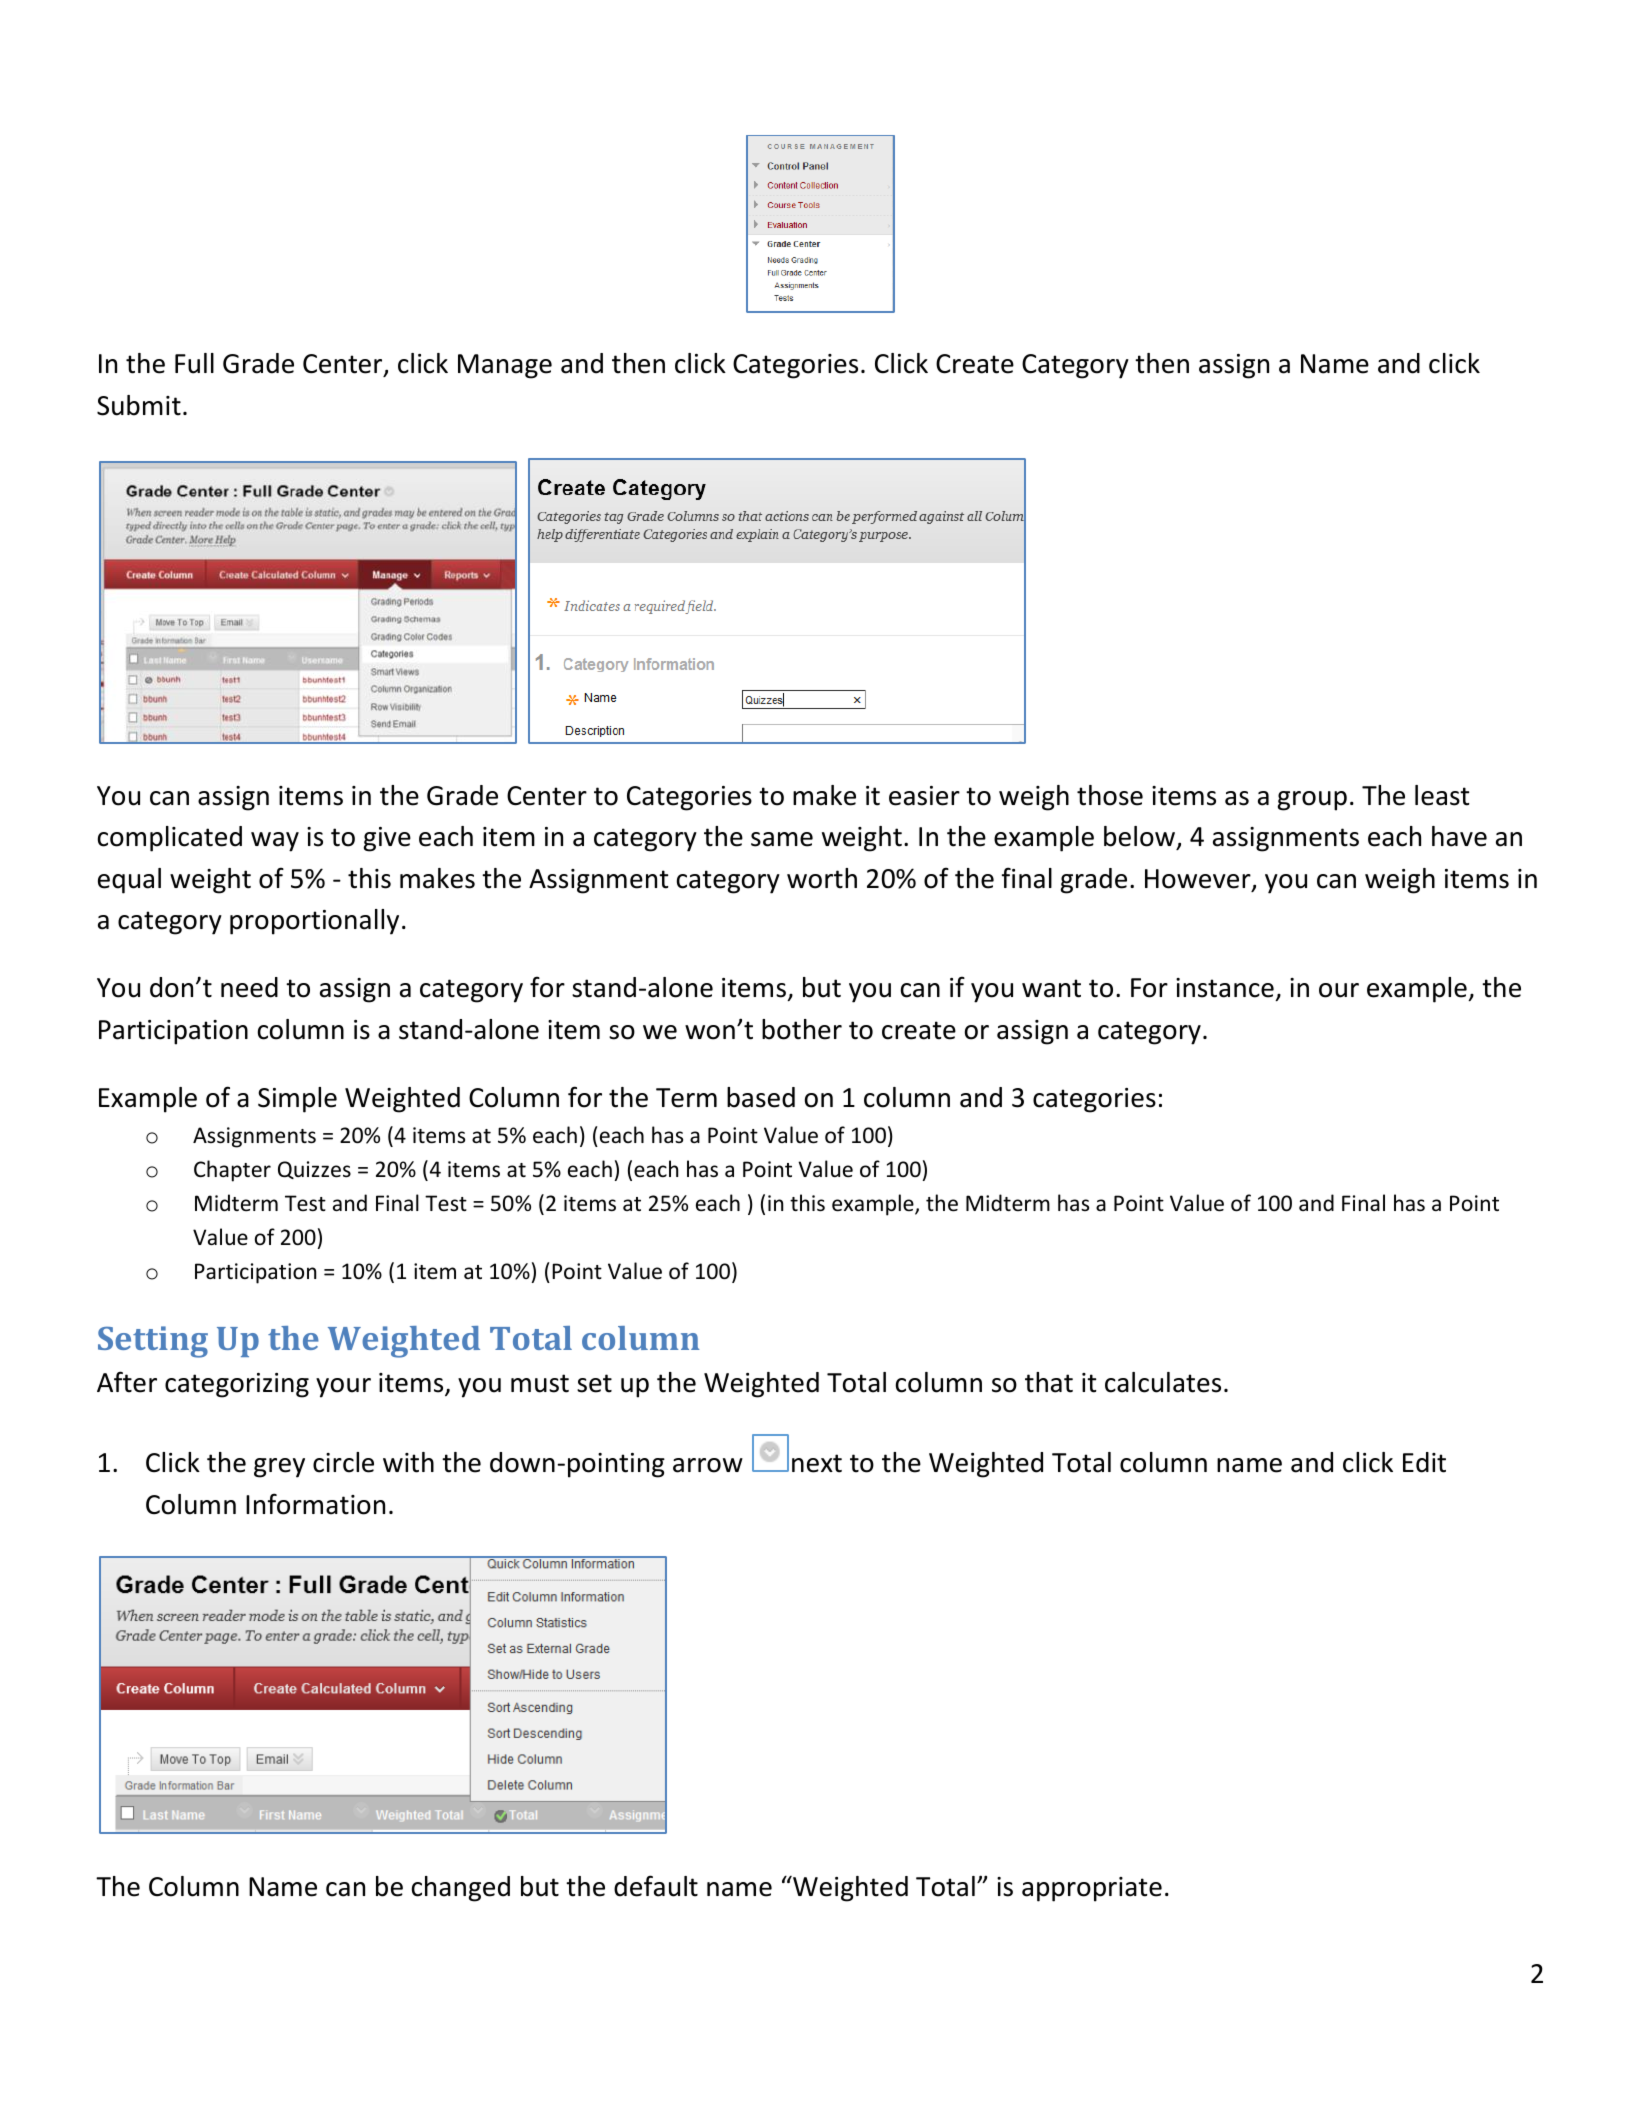 The height and width of the page is (2124, 1641). I want to click on changed, so click(461, 1889).
